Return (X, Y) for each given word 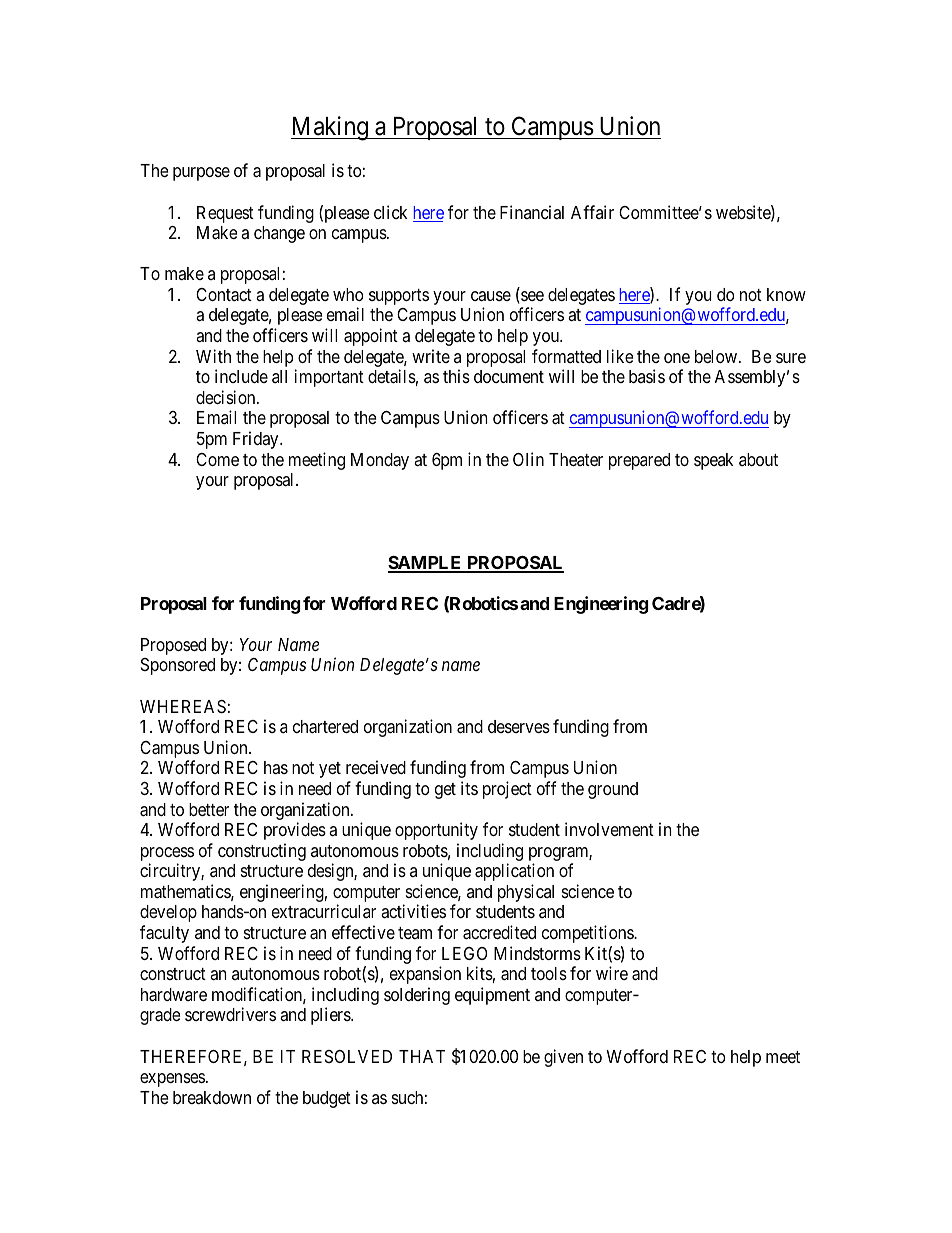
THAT (422, 1056)
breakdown (212, 1097)
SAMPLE (426, 564)
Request (225, 214)
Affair (592, 212)
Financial (532, 212)
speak (714, 461)
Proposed (173, 646)
